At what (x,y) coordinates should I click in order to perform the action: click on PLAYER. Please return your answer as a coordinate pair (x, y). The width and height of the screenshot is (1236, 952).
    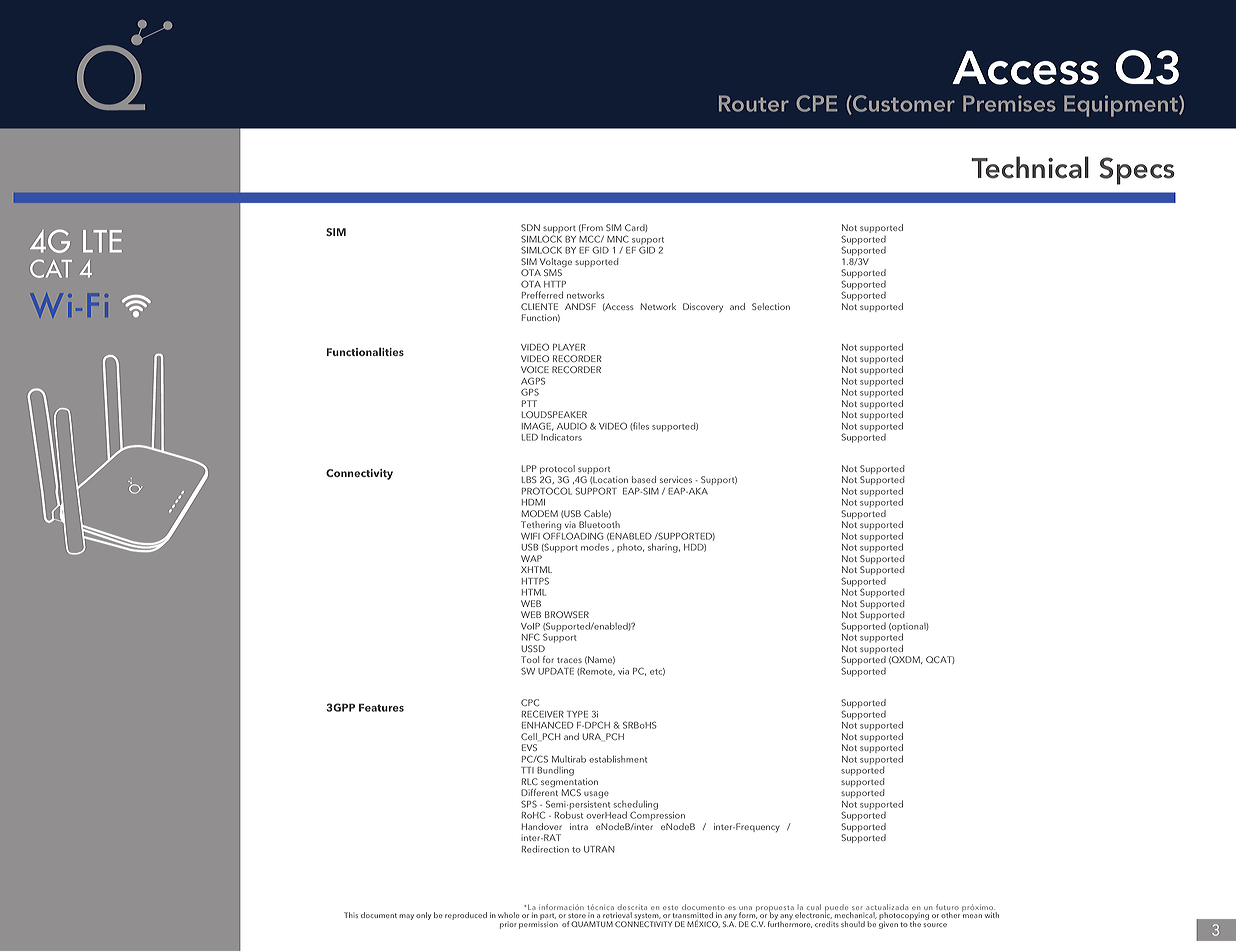
    Looking at the image, I should click on (569, 347).
